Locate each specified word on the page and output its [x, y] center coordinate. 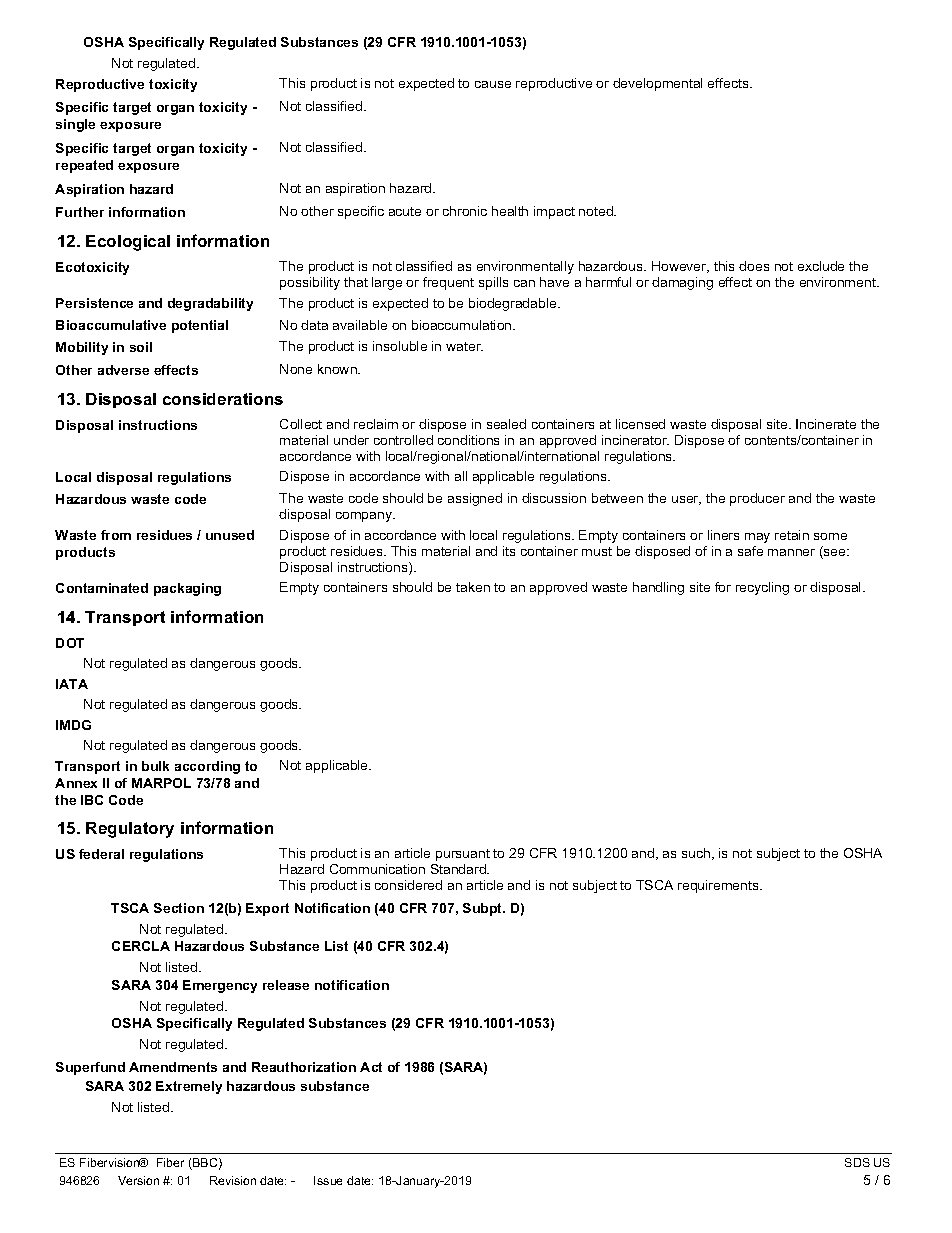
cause [493, 84]
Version [138, 1180]
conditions [468, 440]
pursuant [463, 855]
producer [757, 499]
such [697, 854]
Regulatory [130, 830]
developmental [657, 84]
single [75, 125]
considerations [223, 399]
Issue [328, 1180]
